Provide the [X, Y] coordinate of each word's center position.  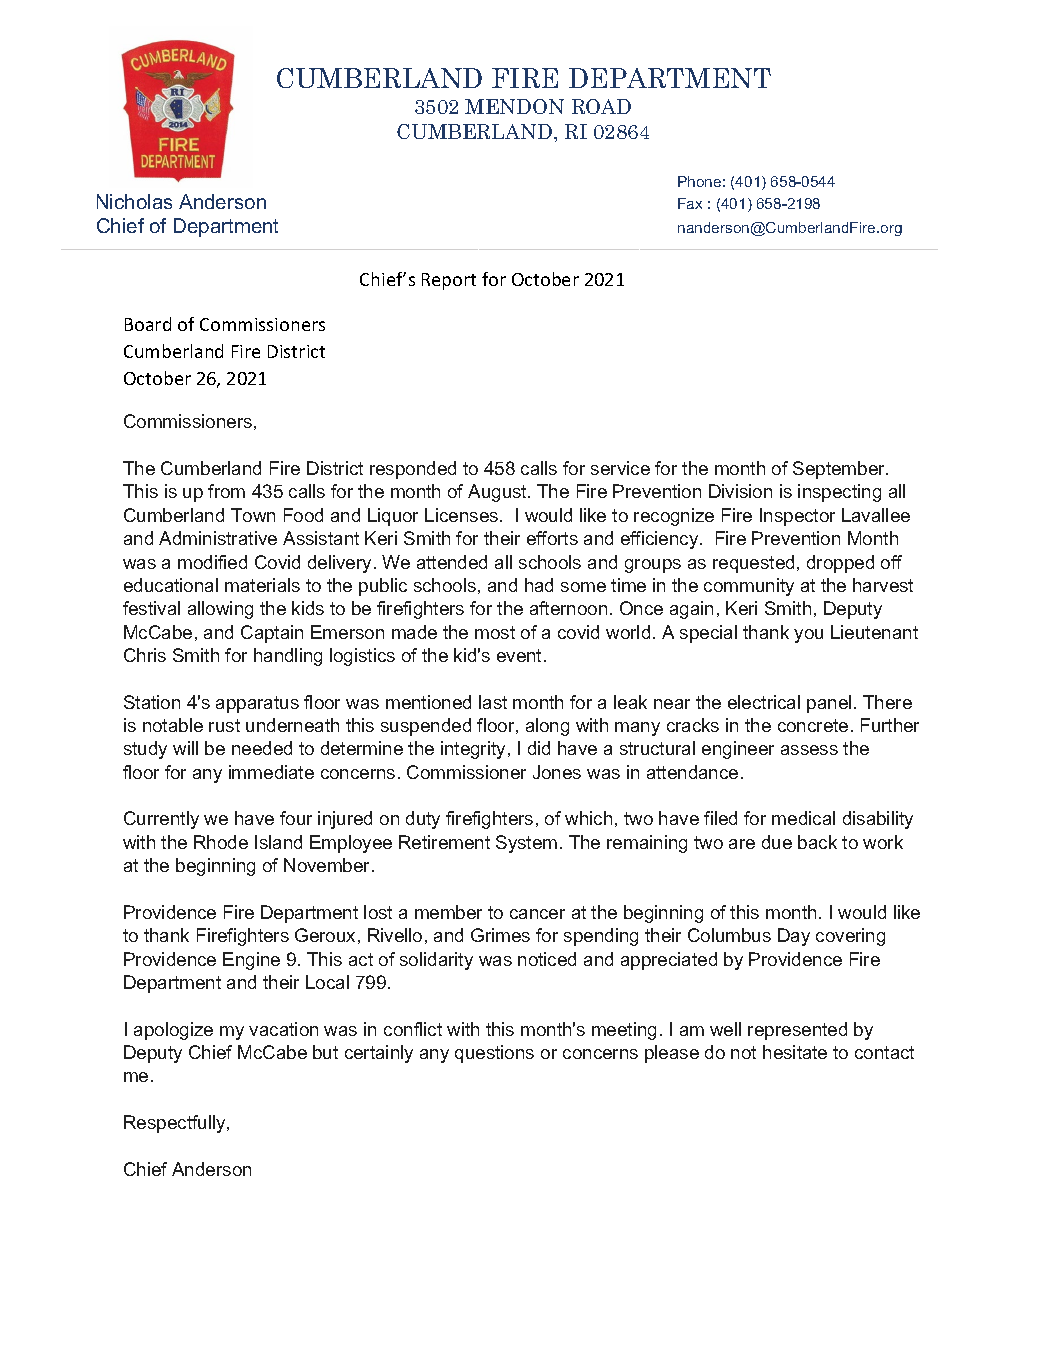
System [526, 844]
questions [494, 1054]
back [817, 842]
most [495, 632]
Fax [690, 203]
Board [148, 324]
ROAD [601, 106]
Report [449, 281]
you [808, 636]
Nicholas [134, 201]
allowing [220, 610]
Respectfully [176, 1124]
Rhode [221, 842]
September [840, 470]
